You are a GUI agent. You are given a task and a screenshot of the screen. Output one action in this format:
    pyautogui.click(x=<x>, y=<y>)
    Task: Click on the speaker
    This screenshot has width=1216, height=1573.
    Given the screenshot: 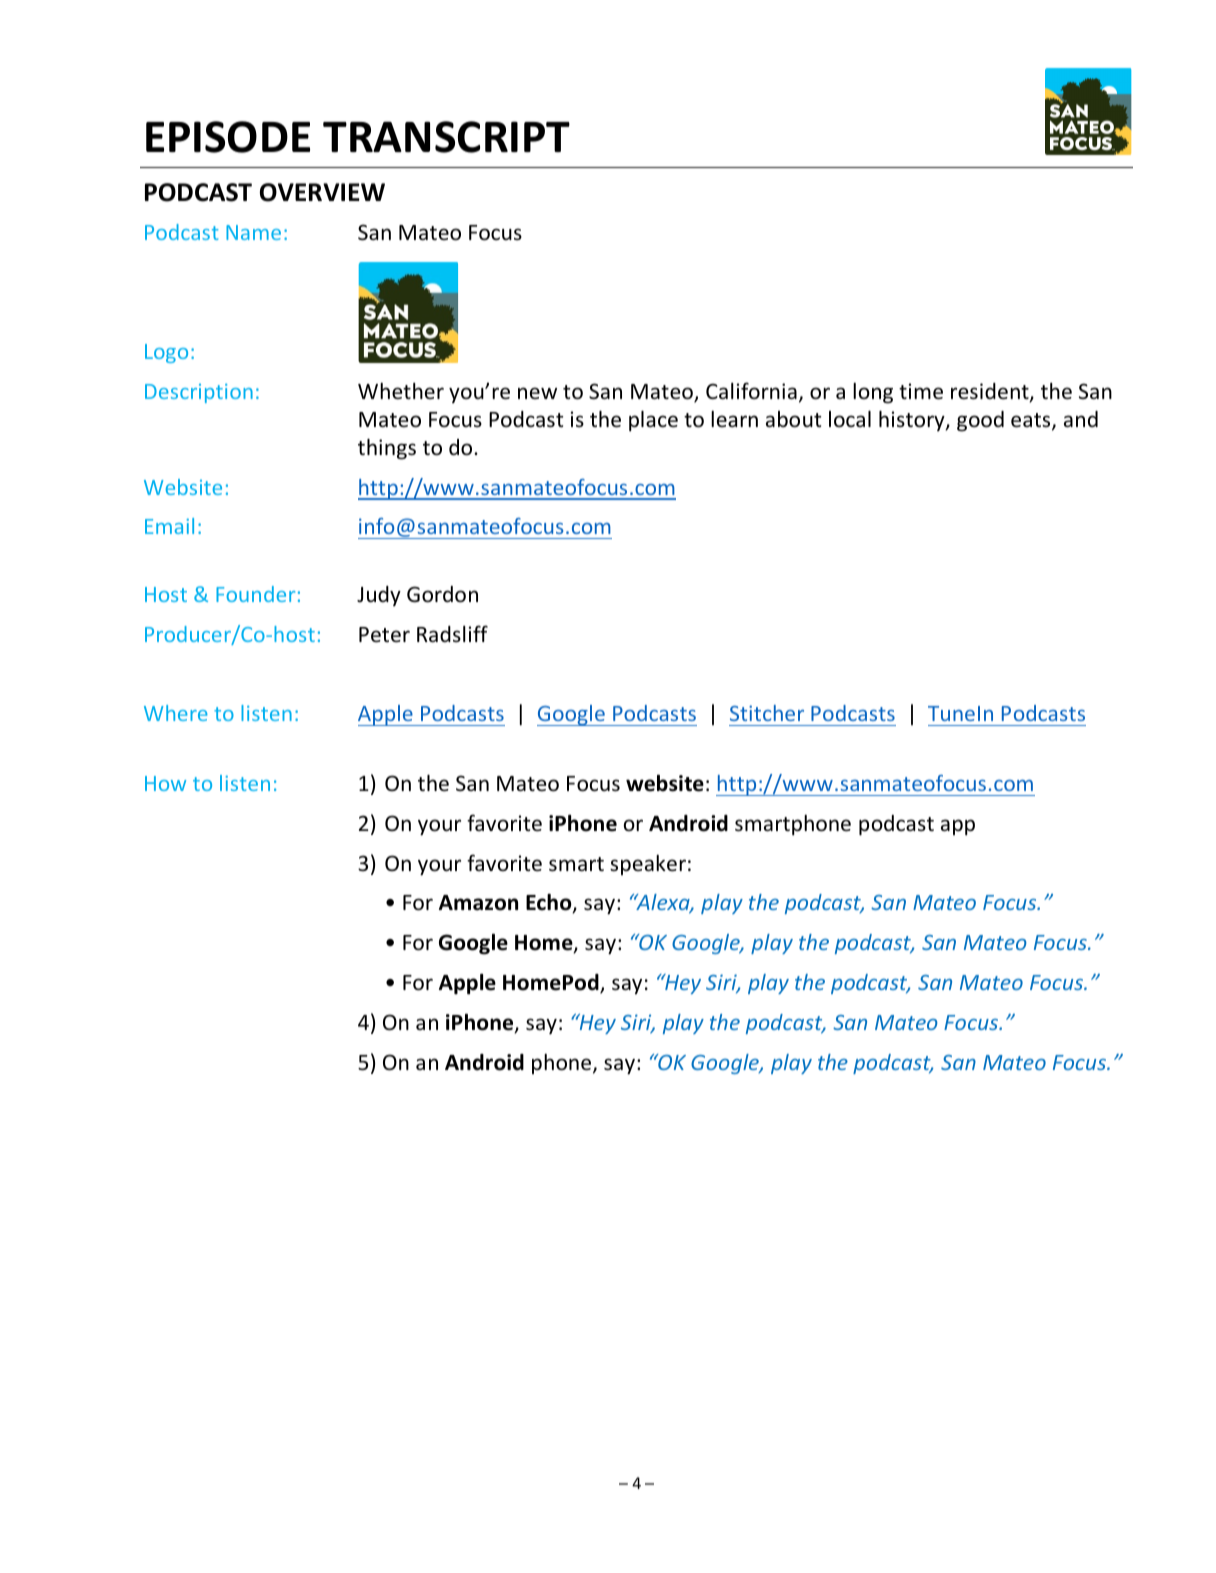 What is the action you would take?
    pyautogui.click(x=648, y=864)
